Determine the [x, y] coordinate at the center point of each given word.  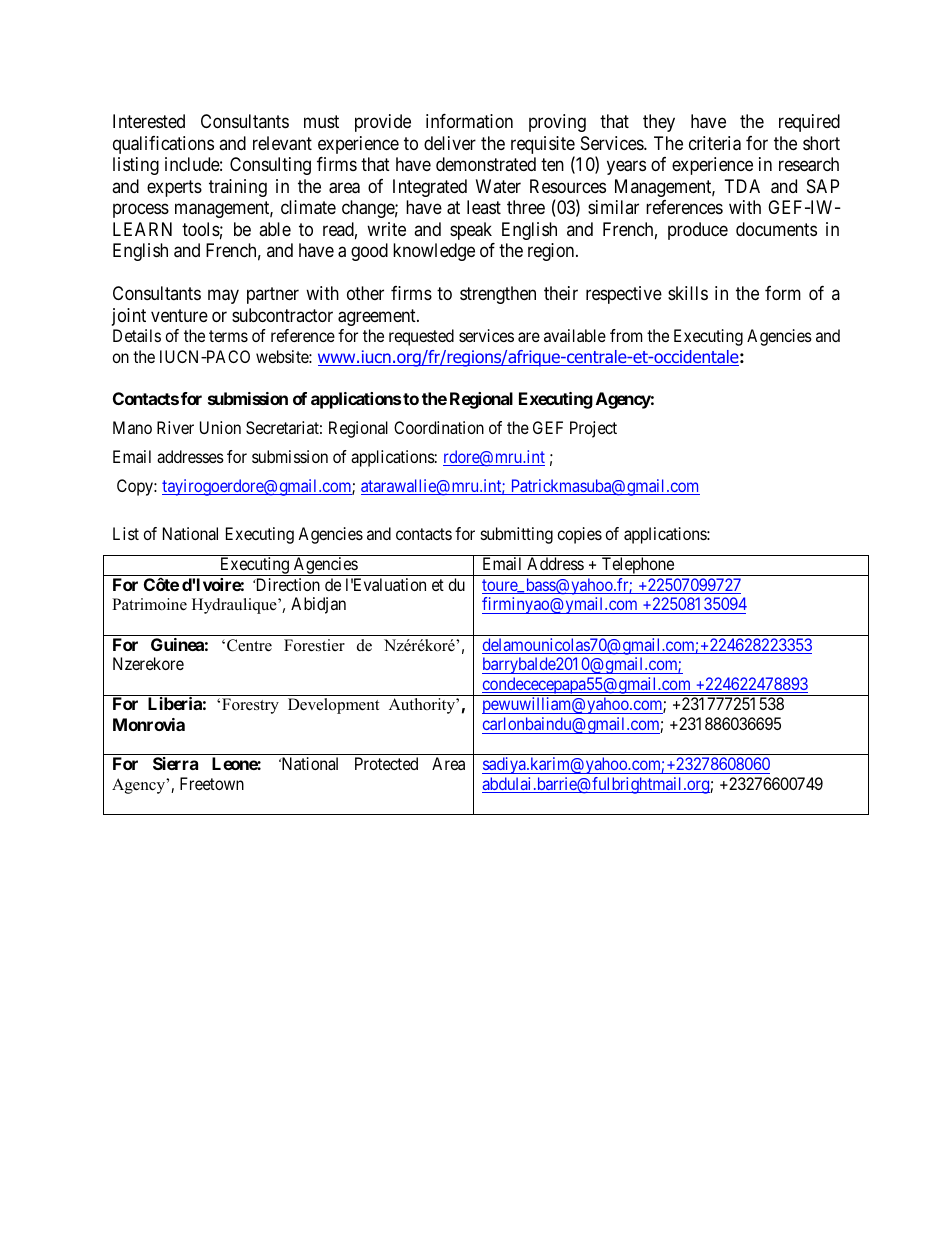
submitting [517, 535]
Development [333, 706]
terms [228, 336]
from [626, 335]
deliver [450, 143]
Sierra [175, 763]
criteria [715, 143]
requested [421, 337]
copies [579, 535]
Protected [386, 763]
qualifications [163, 145]
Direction [286, 584]
